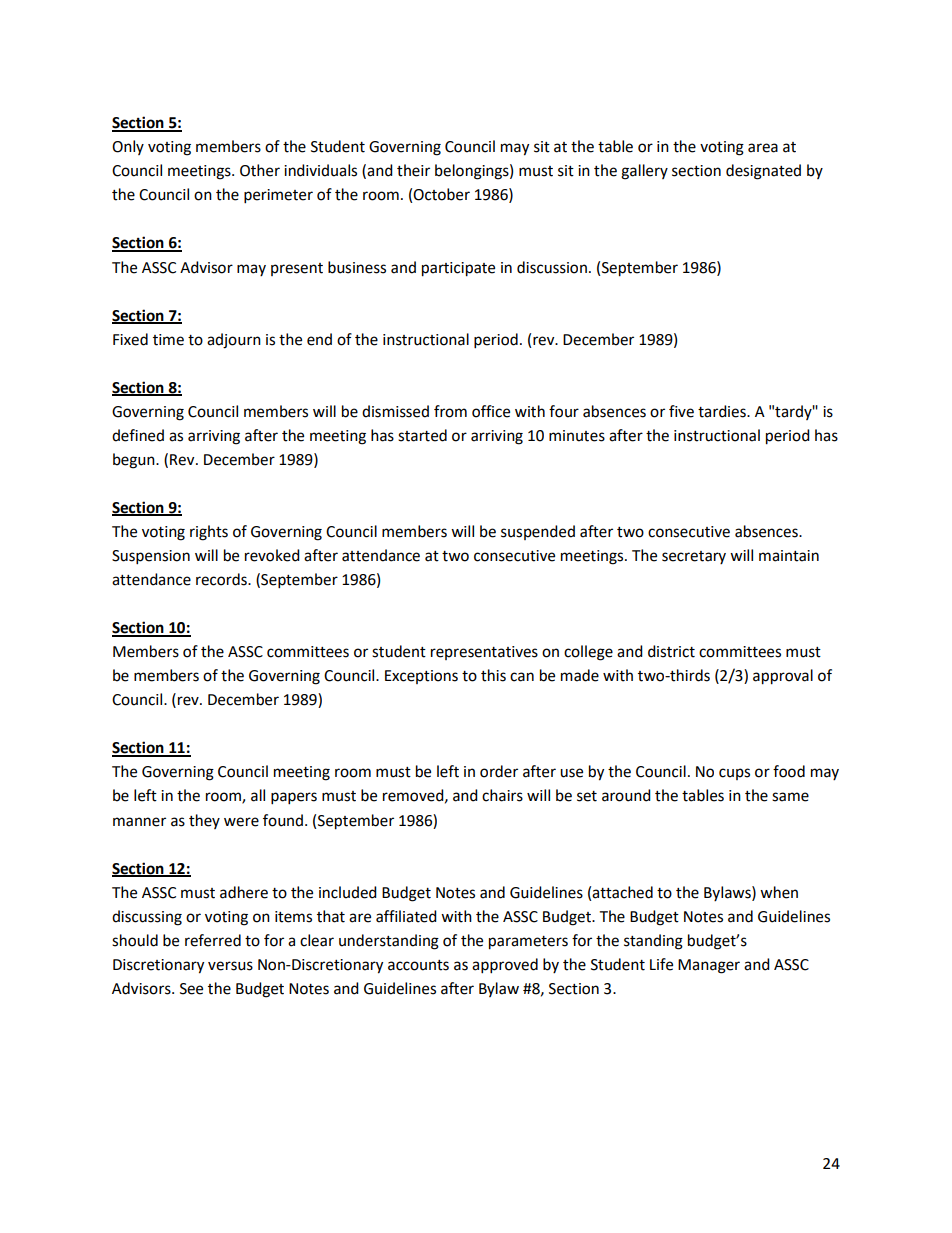 This document has height=1233, width=952. Describe the element at coordinates (260, 170) in the document. I see `Other` at that location.
